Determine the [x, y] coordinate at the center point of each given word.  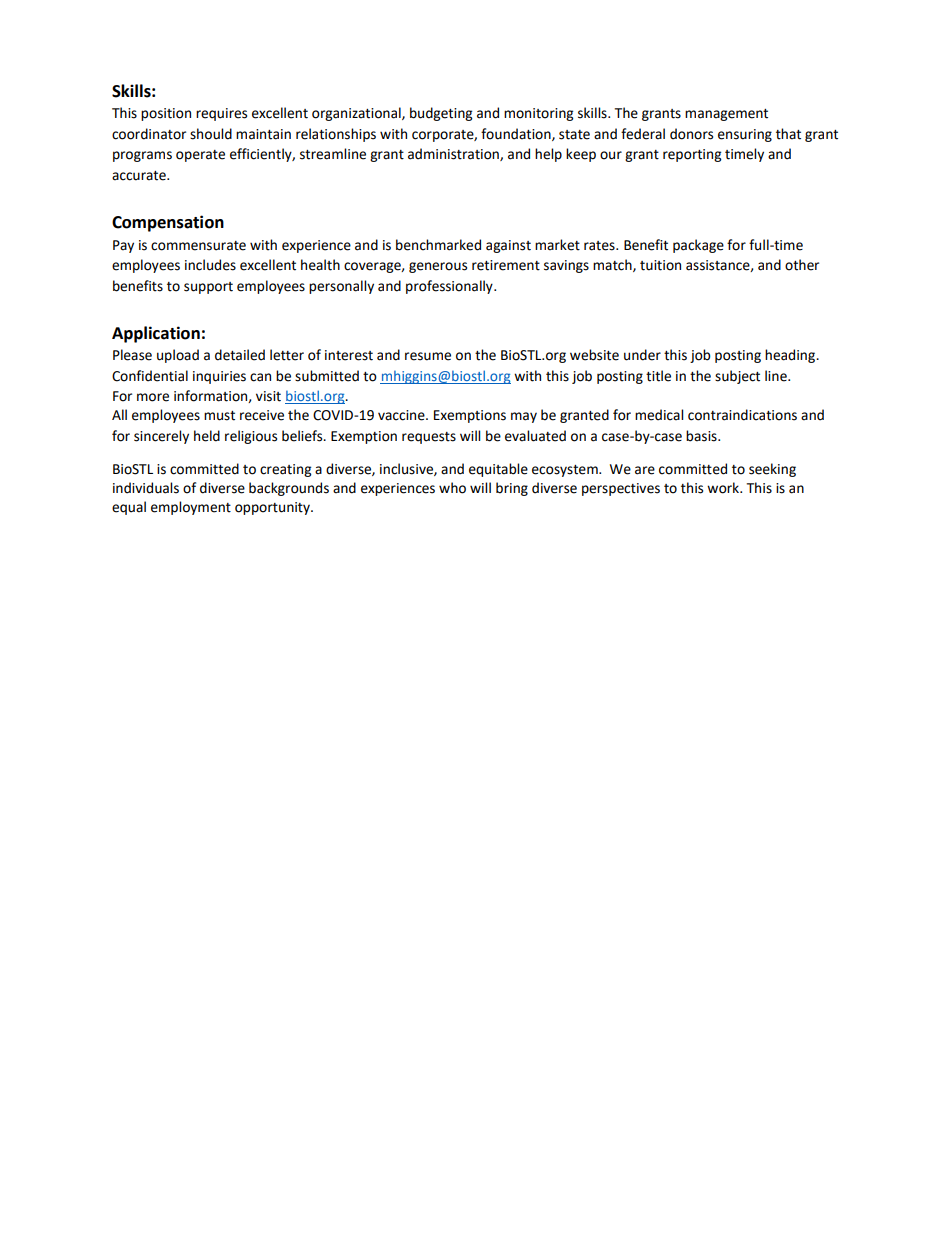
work [724, 488]
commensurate [198, 246]
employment [191, 508]
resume [428, 356]
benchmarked [438, 245]
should [211, 134]
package [698, 246]
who [452, 488]
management [726, 115]
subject [737, 377]
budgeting [441, 114]
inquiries [219, 377]
